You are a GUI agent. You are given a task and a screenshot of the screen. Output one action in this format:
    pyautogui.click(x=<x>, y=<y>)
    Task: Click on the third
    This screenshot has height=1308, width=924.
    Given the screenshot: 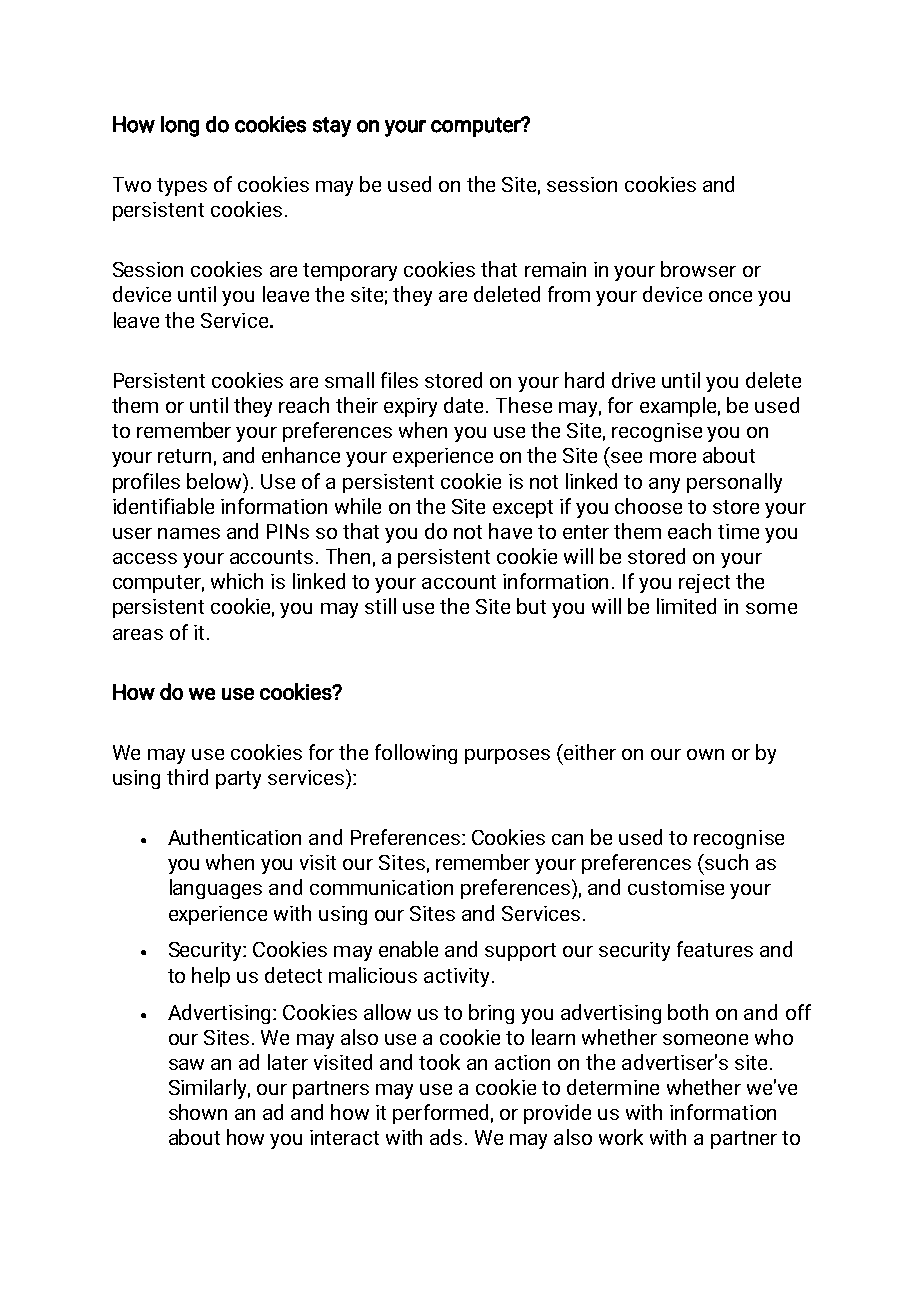 What is the action you would take?
    pyautogui.click(x=187, y=777)
